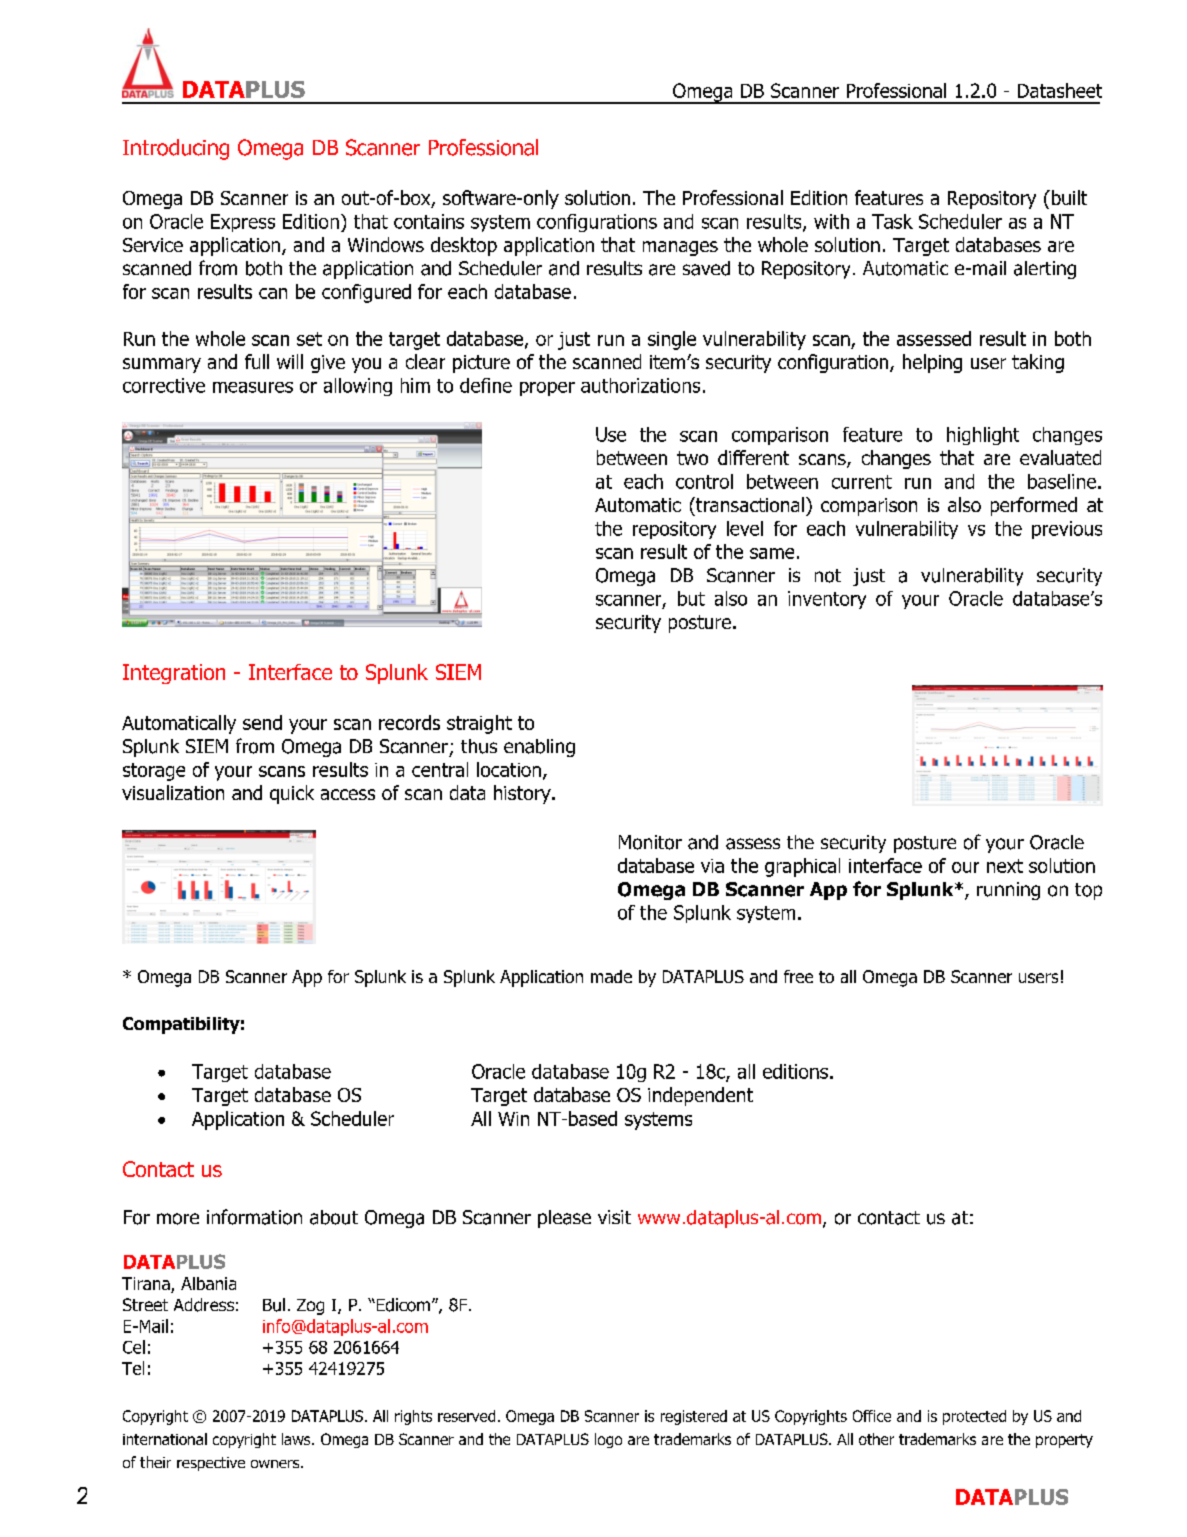 Image resolution: width=1187 pixels, height=1537 pixels. I want to click on manages, so click(680, 248).
